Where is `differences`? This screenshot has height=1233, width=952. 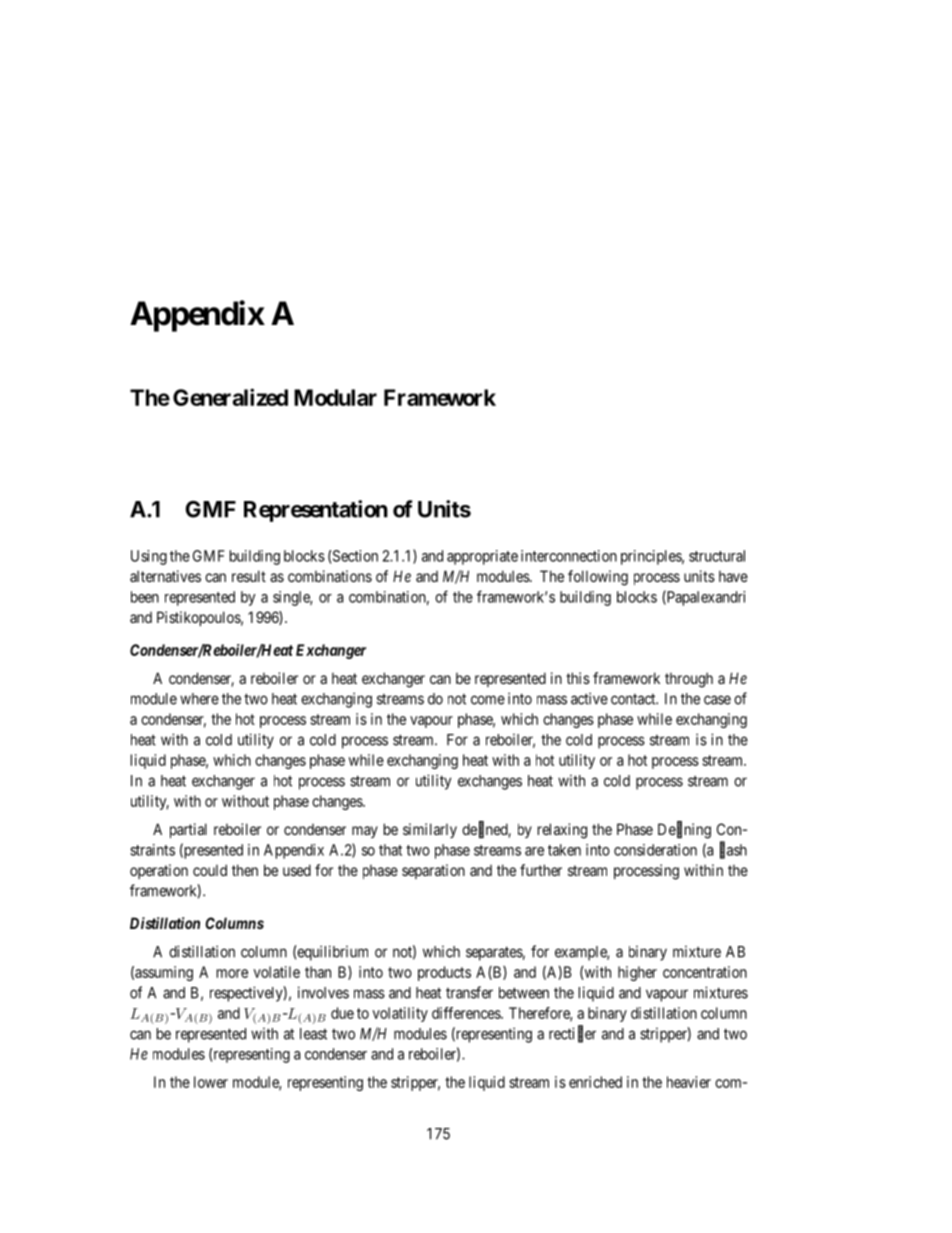 differences is located at coordinates (467, 1013).
